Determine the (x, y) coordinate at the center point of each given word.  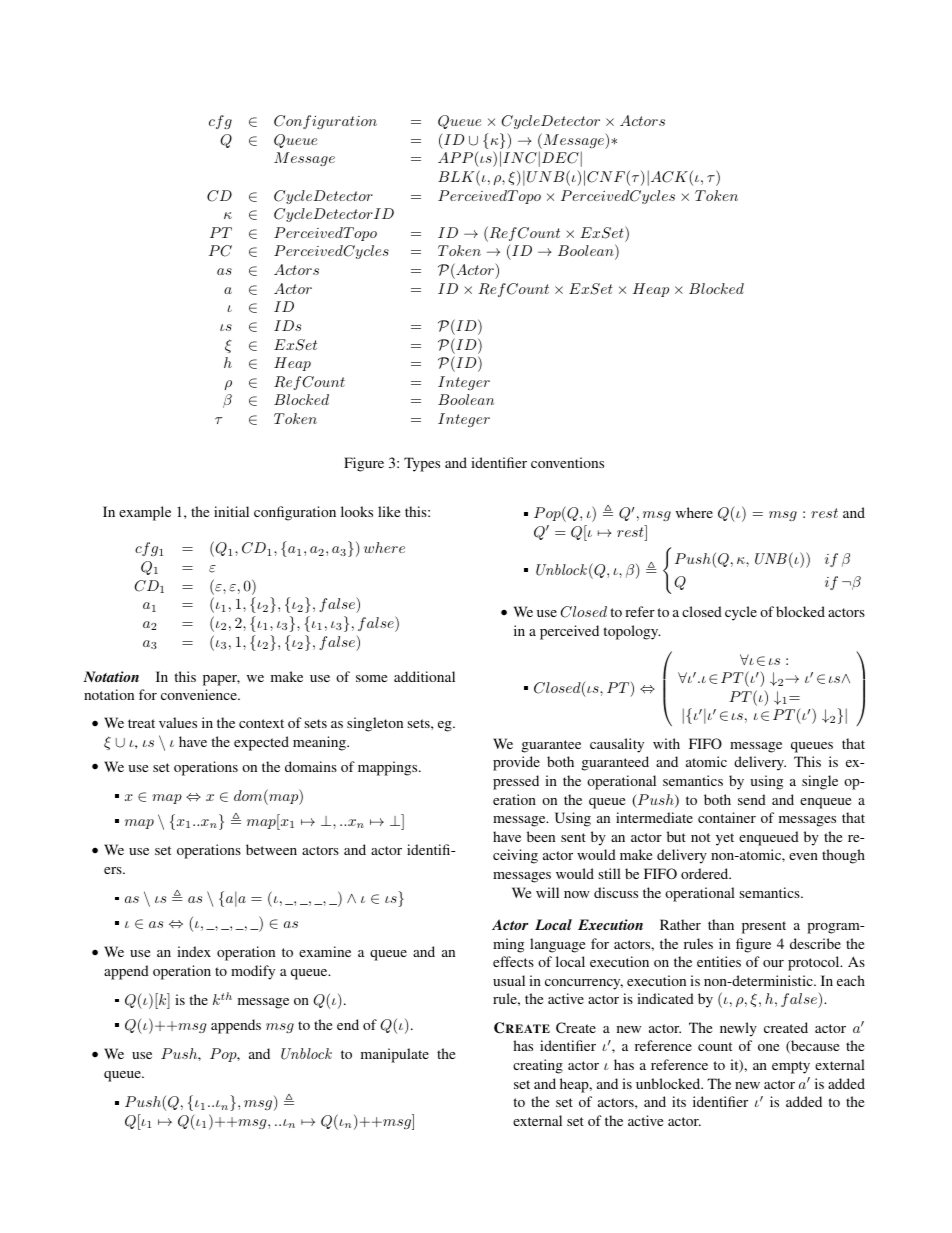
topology (631, 632)
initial (231, 511)
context (261, 723)
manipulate (395, 1055)
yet (725, 839)
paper (221, 680)
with (666, 743)
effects (513, 961)
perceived (569, 632)
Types (422, 464)
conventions (567, 462)
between (271, 849)
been (541, 836)
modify (253, 972)
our (773, 963)
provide (516, 763)
